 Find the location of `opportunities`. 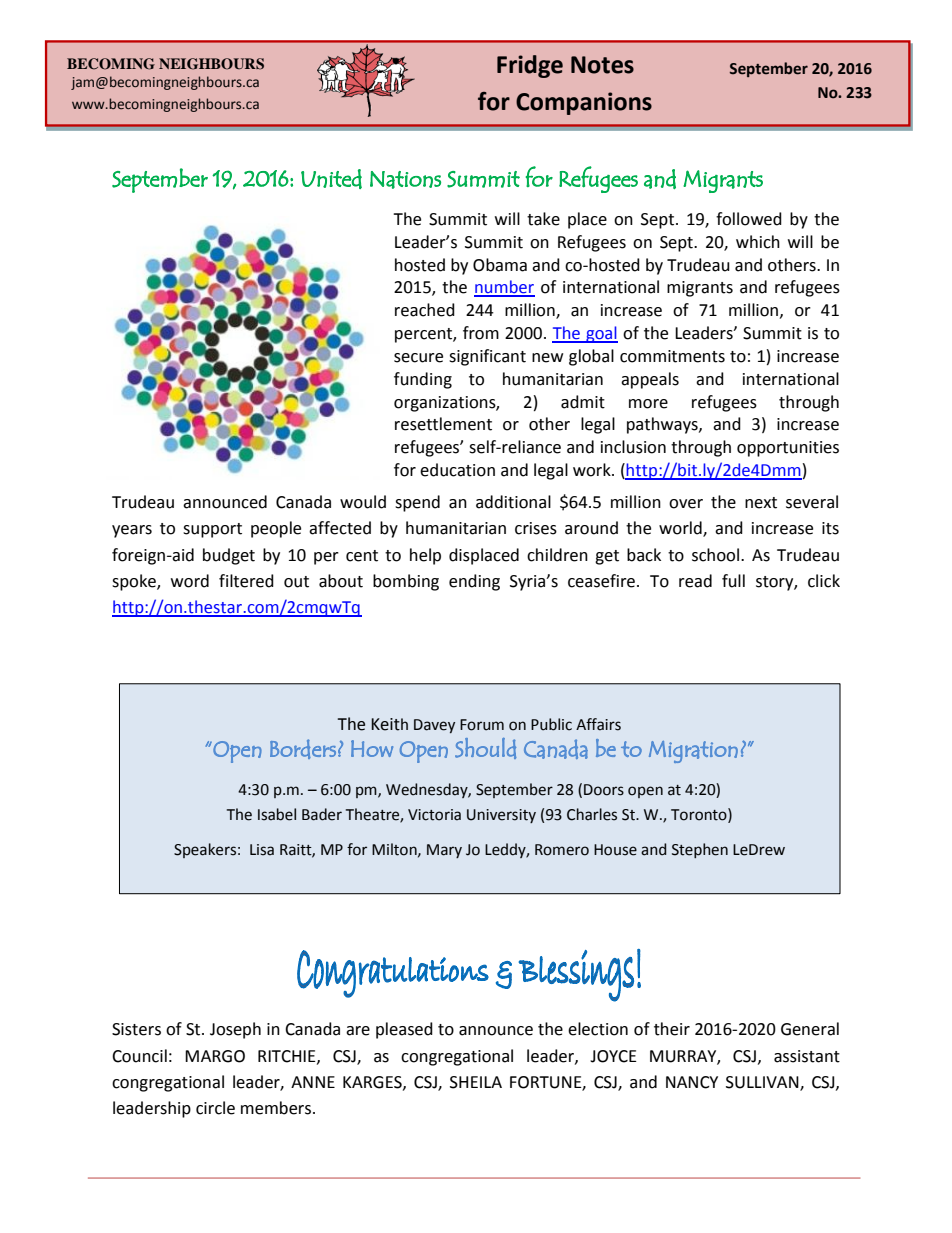

opportunities is located at coordinates (788, 449).
